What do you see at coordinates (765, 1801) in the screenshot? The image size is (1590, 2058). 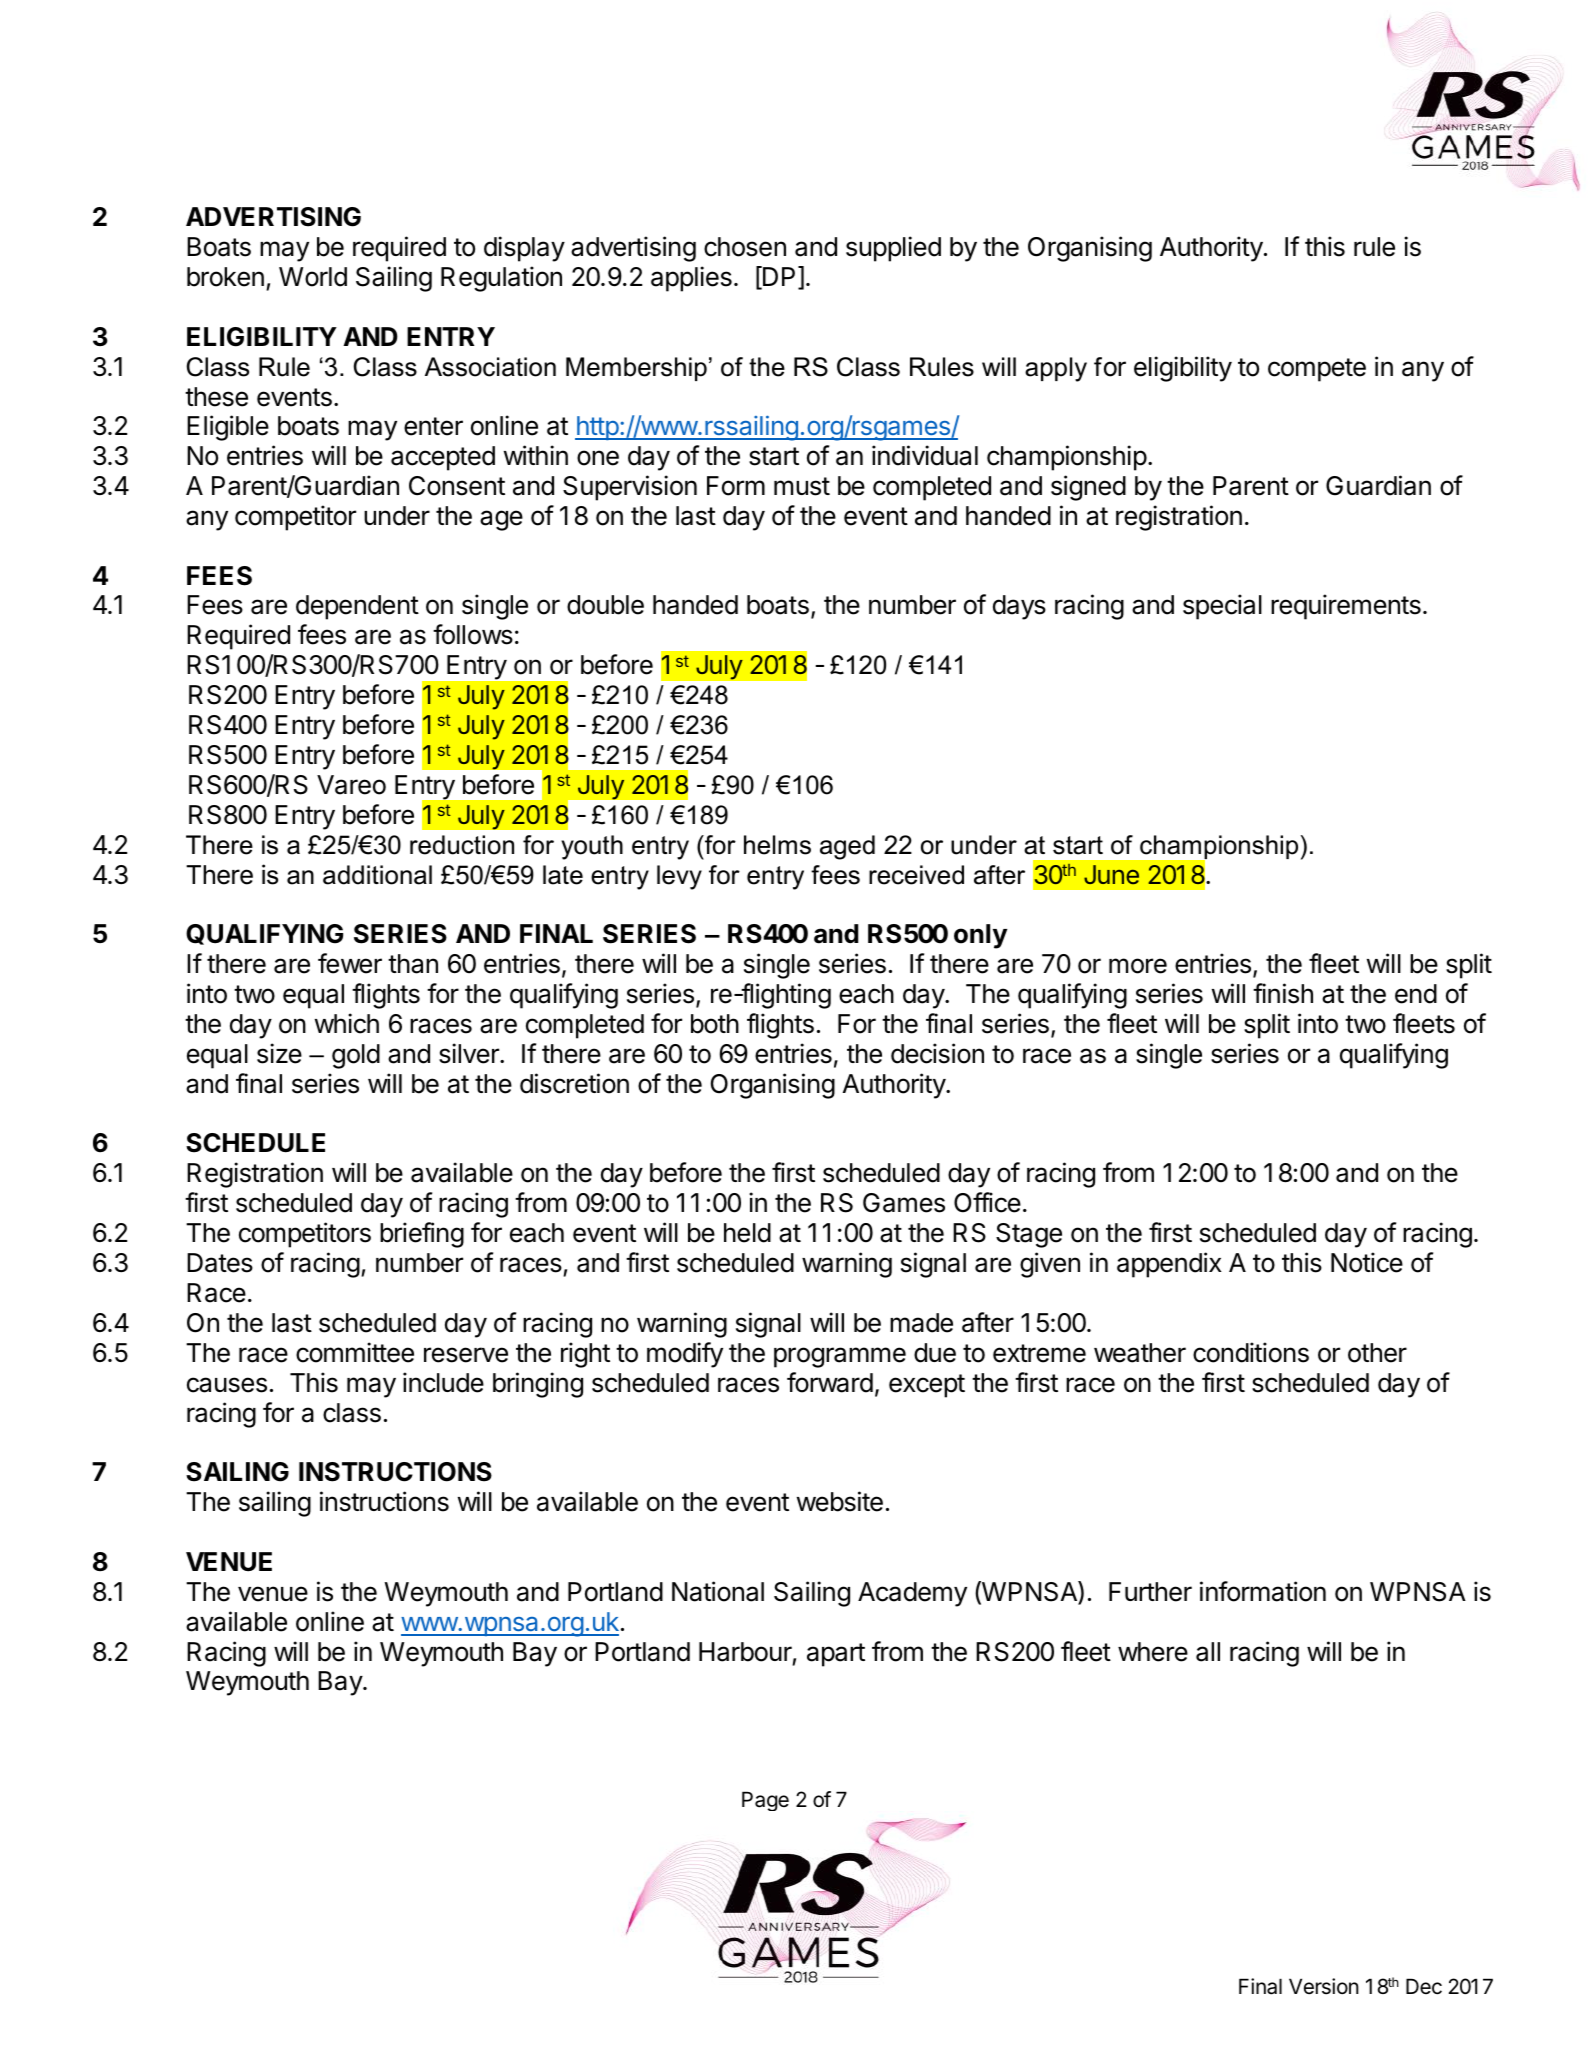 I see `Page` at bounding box center [765, 1801].
